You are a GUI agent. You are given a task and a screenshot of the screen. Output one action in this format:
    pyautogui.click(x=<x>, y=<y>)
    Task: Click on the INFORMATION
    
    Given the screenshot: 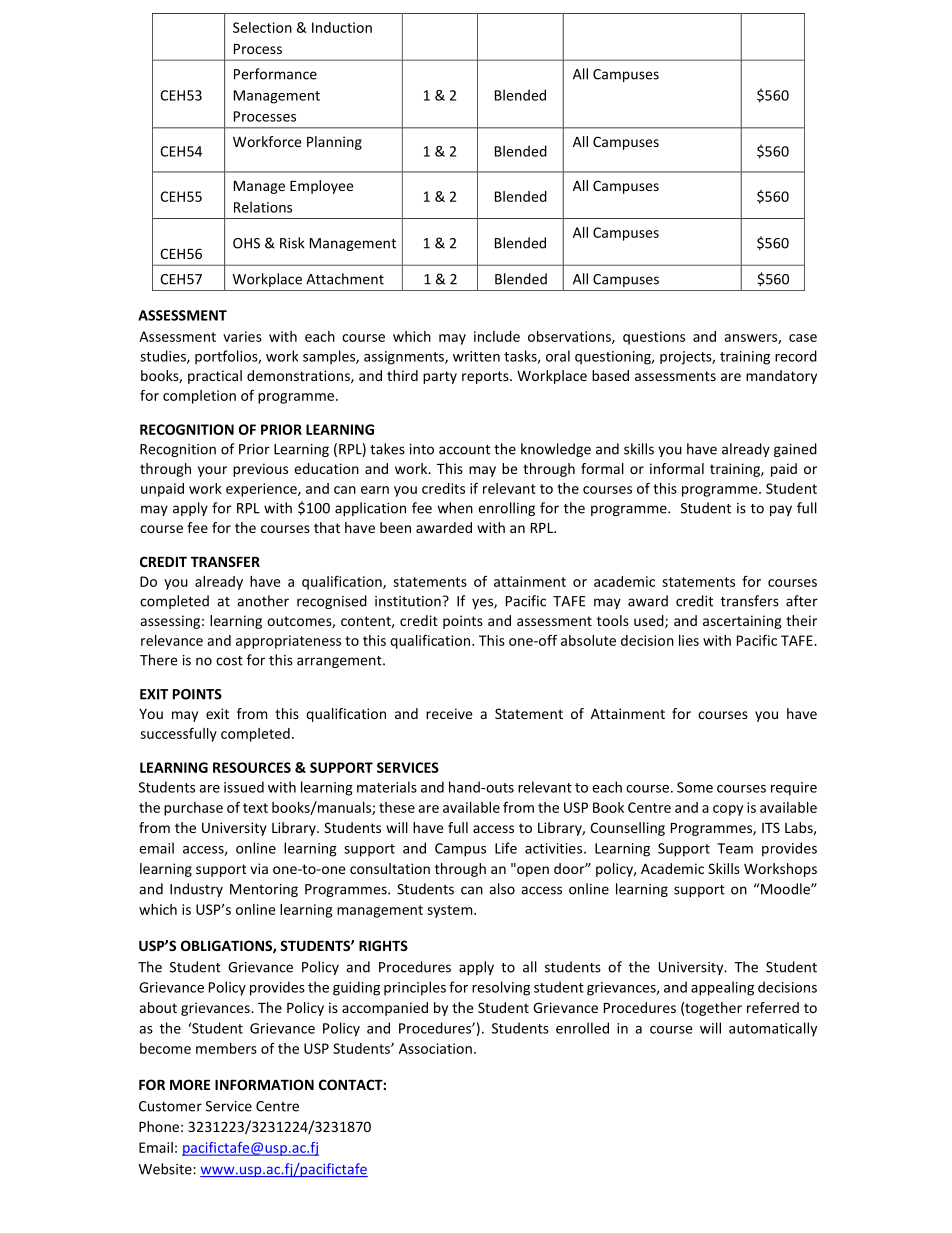 What is the action you would take?
    pyautogui.click(x=264, y=1084)
